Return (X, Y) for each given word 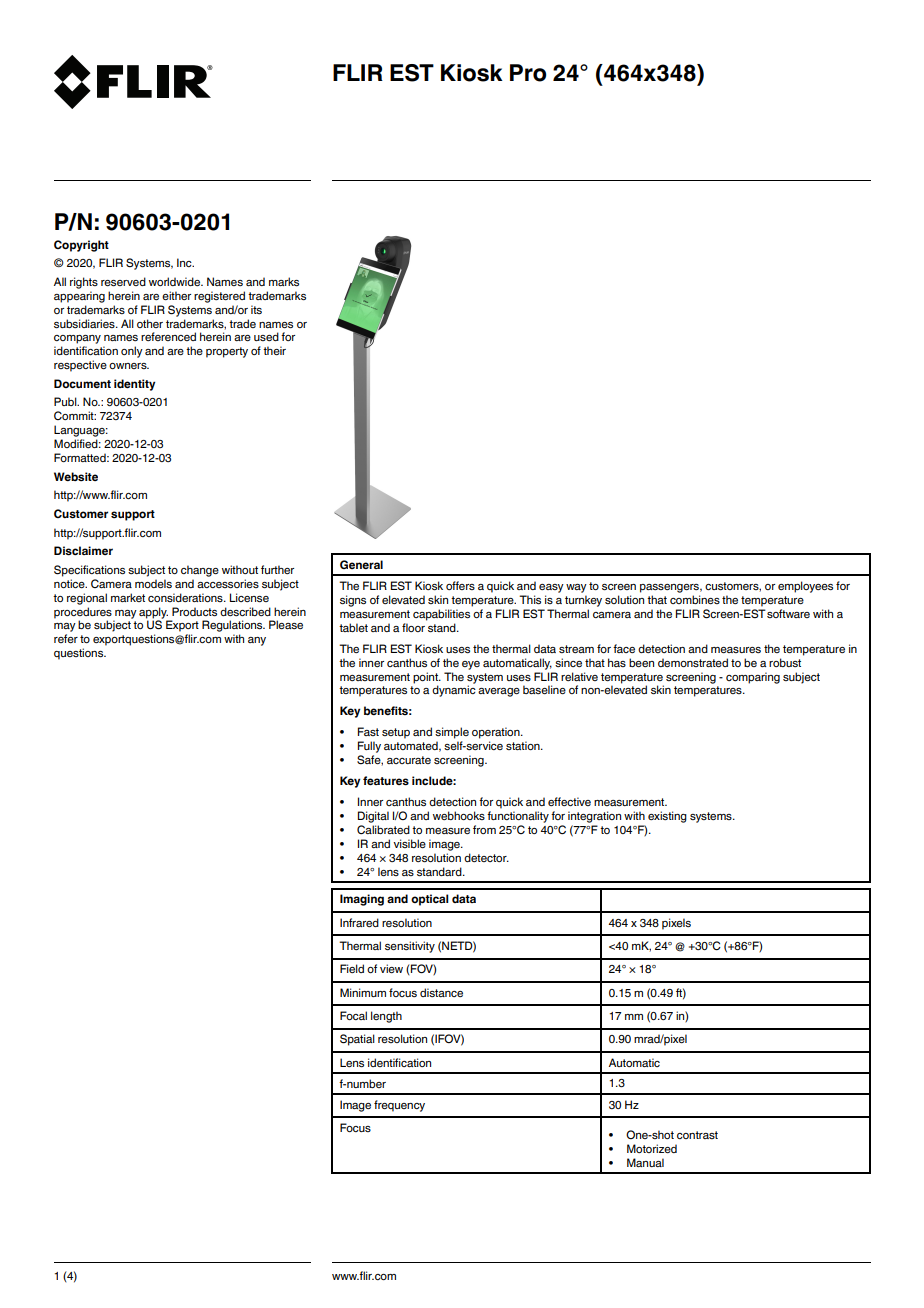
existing (667, 817)
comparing (753, 678)
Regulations (233, 626)
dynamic (454, 690)
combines (695, 599)
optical (430, 900)
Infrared (359, 922)
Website (76, 477)
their (274, 350)
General (361, 564)
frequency (399, 1106)
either (176, 295)
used (266, 336)
